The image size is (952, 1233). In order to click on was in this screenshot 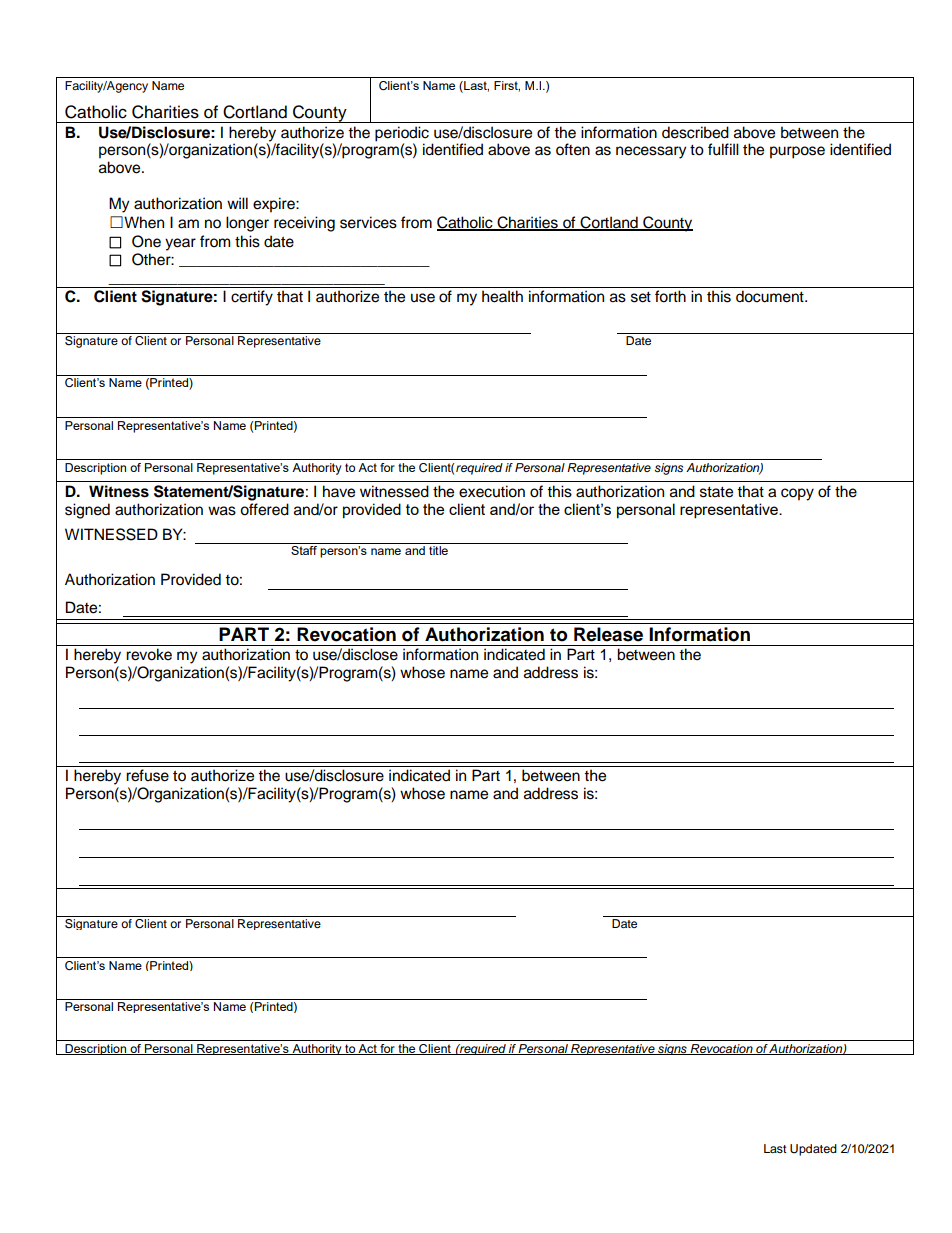, I will do `click(222, 511)`.
